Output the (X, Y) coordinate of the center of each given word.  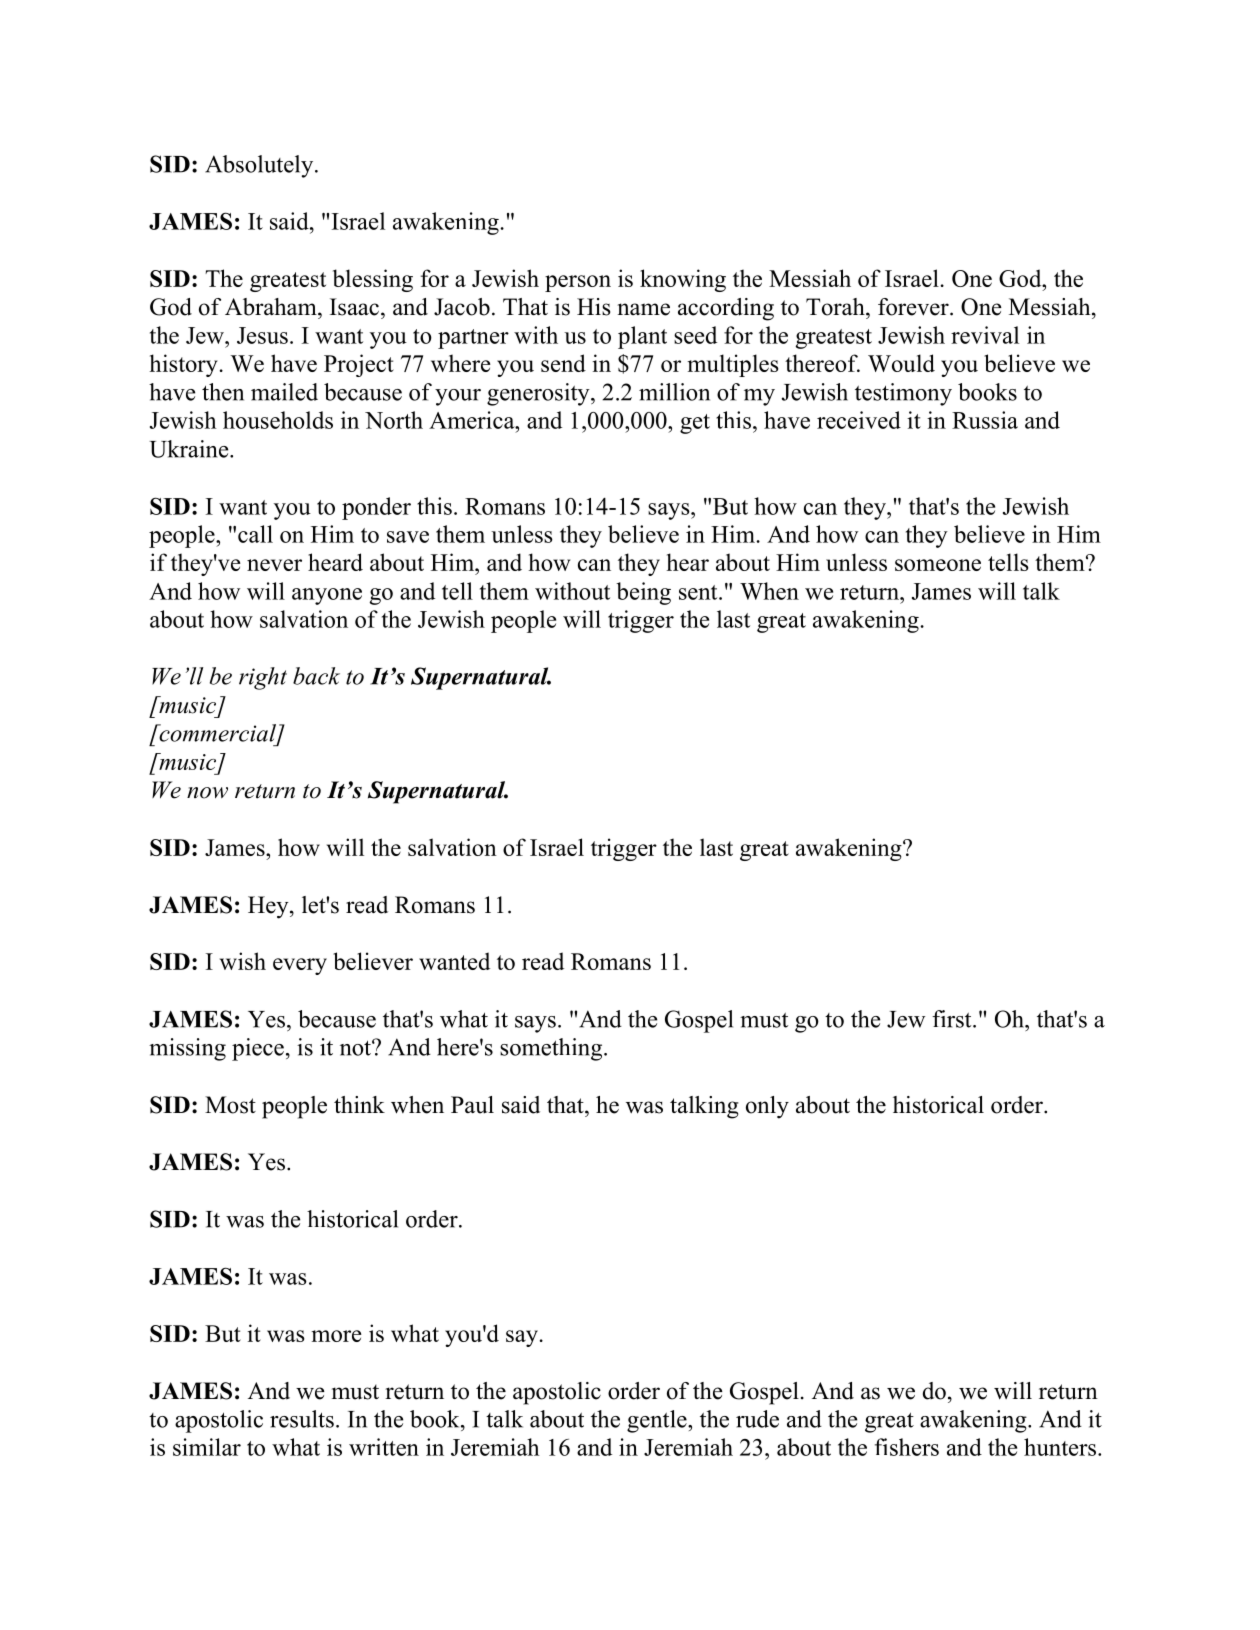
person (578, 283)
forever (914, 307)
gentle (658, 1421)
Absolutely (260, 166)
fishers (907, 1447)
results (302, 1419)
